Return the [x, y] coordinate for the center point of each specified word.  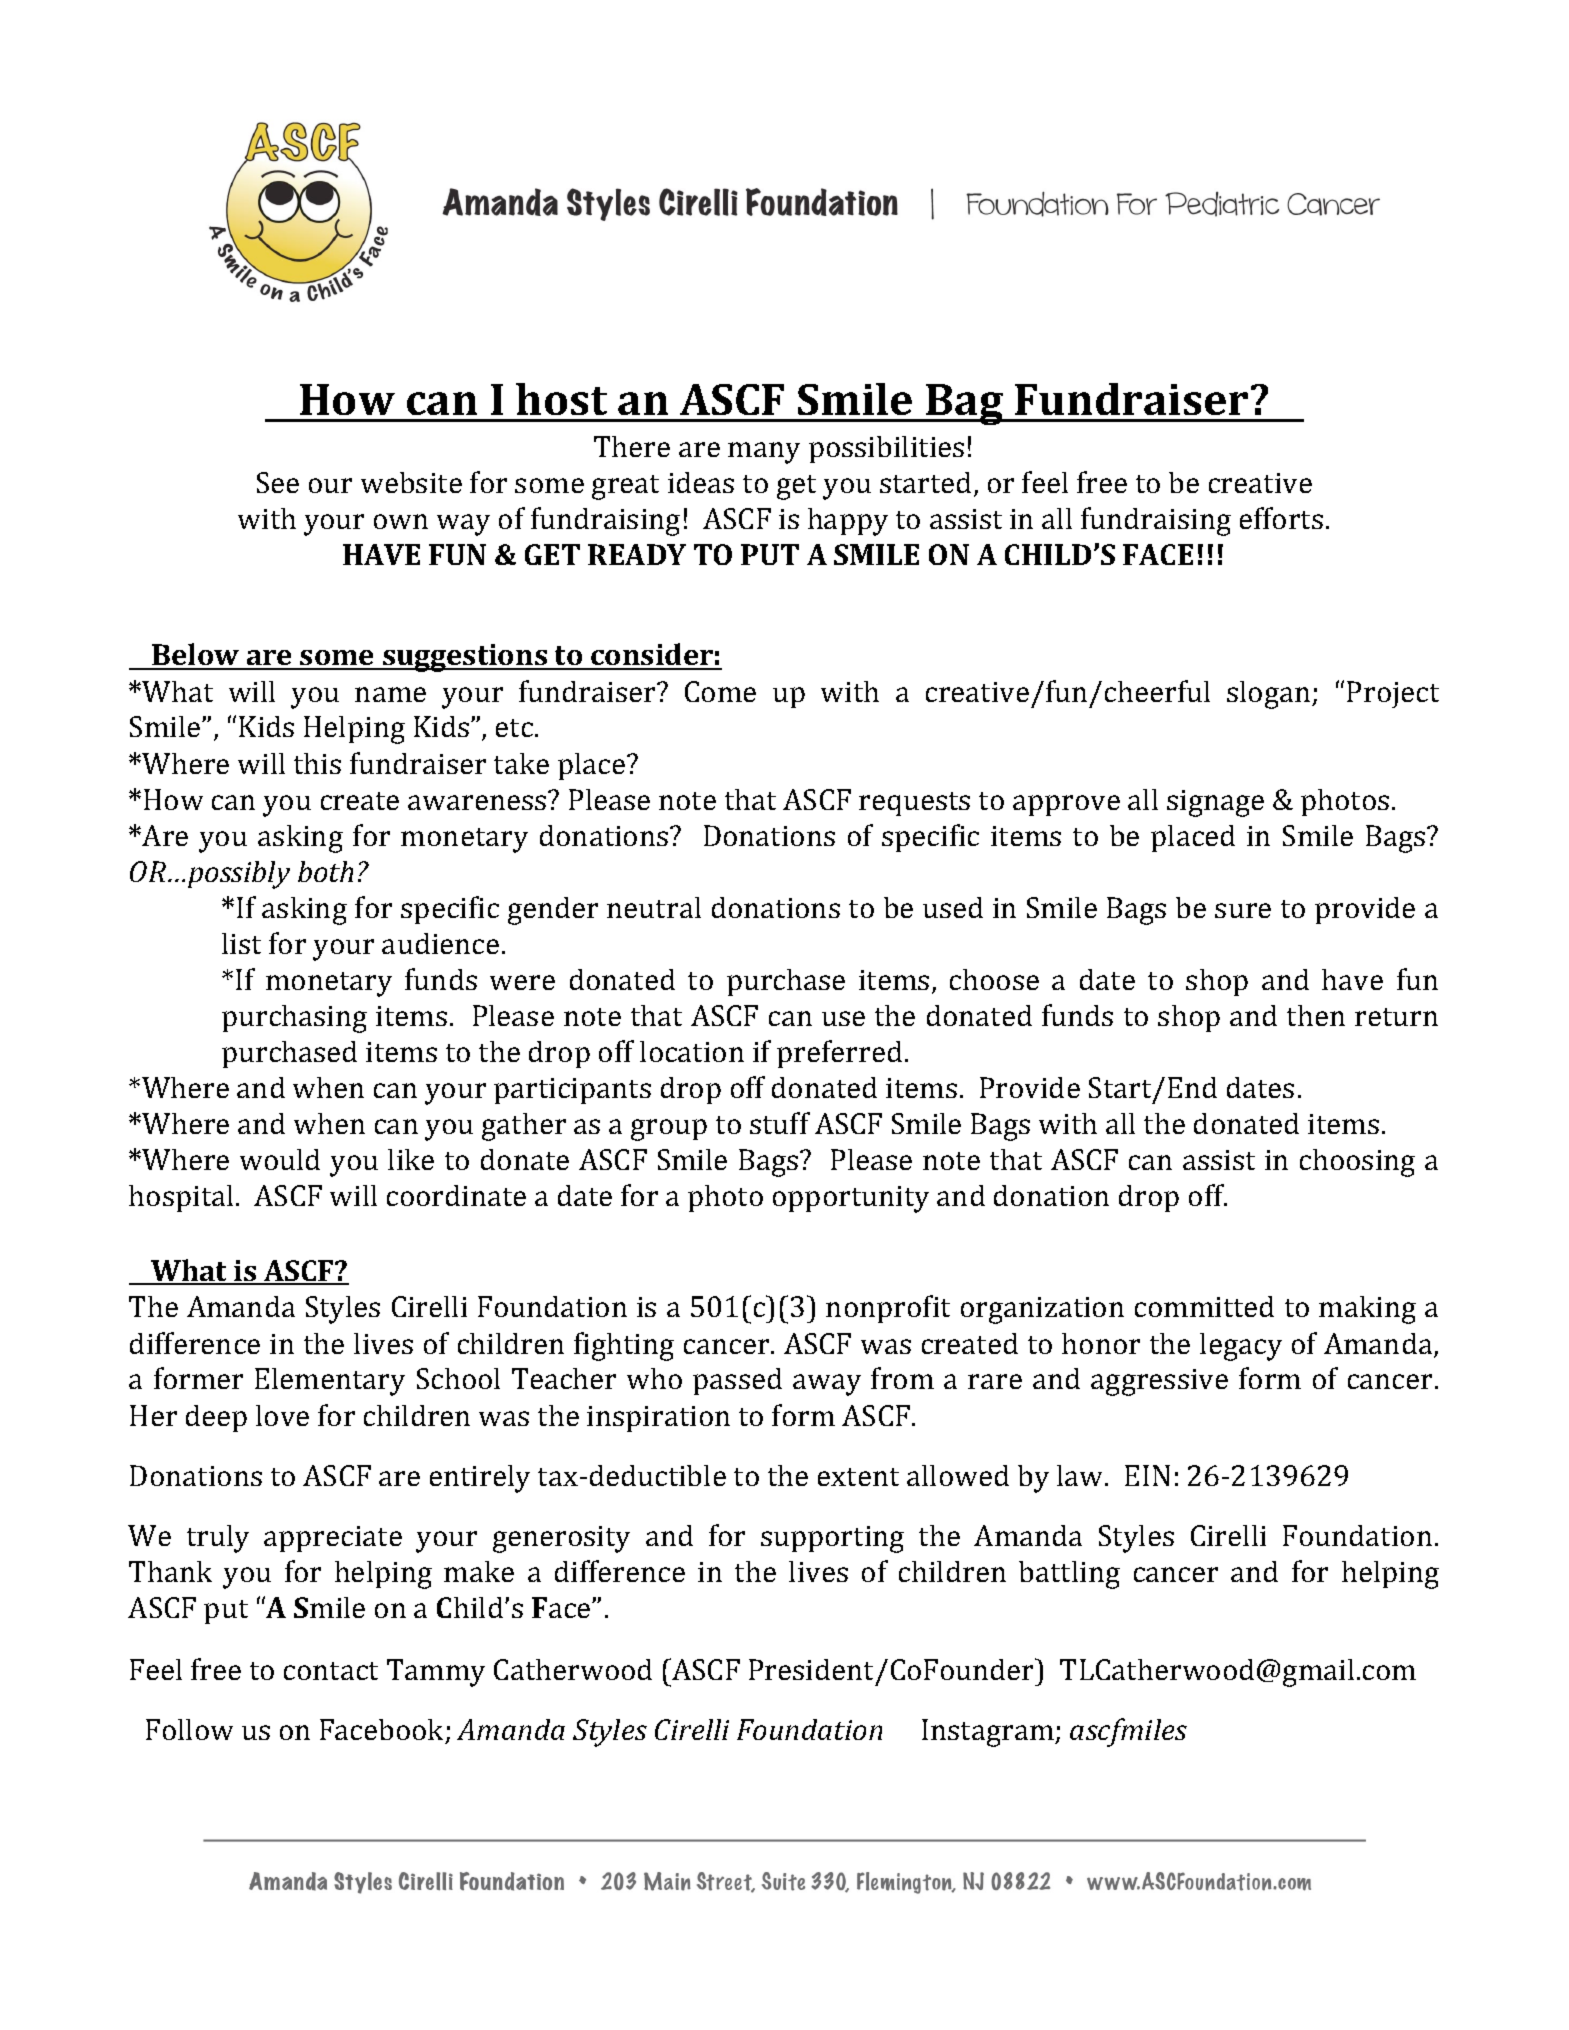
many [764, 453]
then [1316, 1015]
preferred [839, 1054]
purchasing [294, 1019]
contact [331, 1671]
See [278, 482]
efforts [1281, 518]
